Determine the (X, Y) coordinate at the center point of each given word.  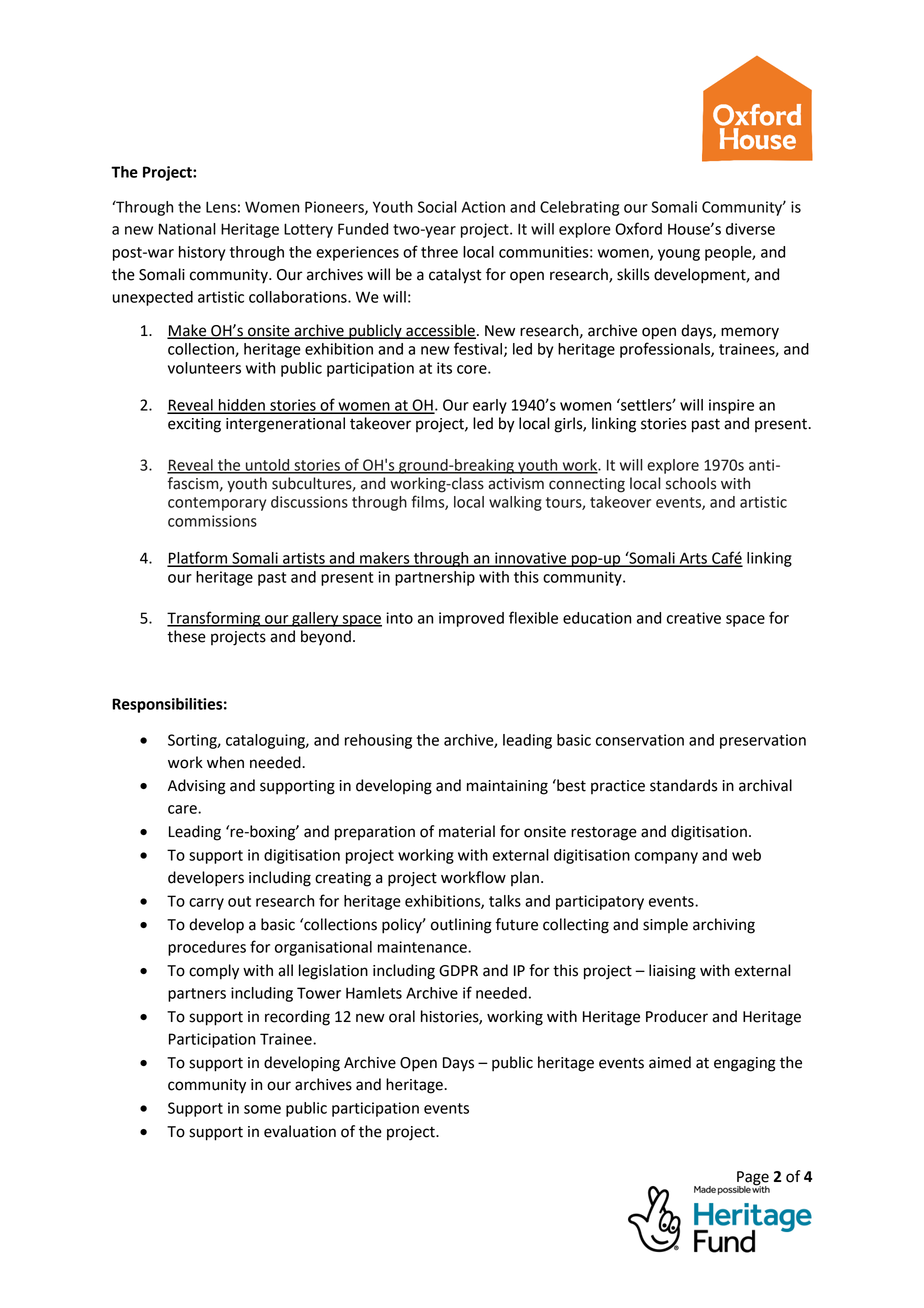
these (186, 636)
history (202, 253)
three (439, 252)
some (262, 1109)
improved (471, 619)
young (679, 255)
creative (694, 618)
